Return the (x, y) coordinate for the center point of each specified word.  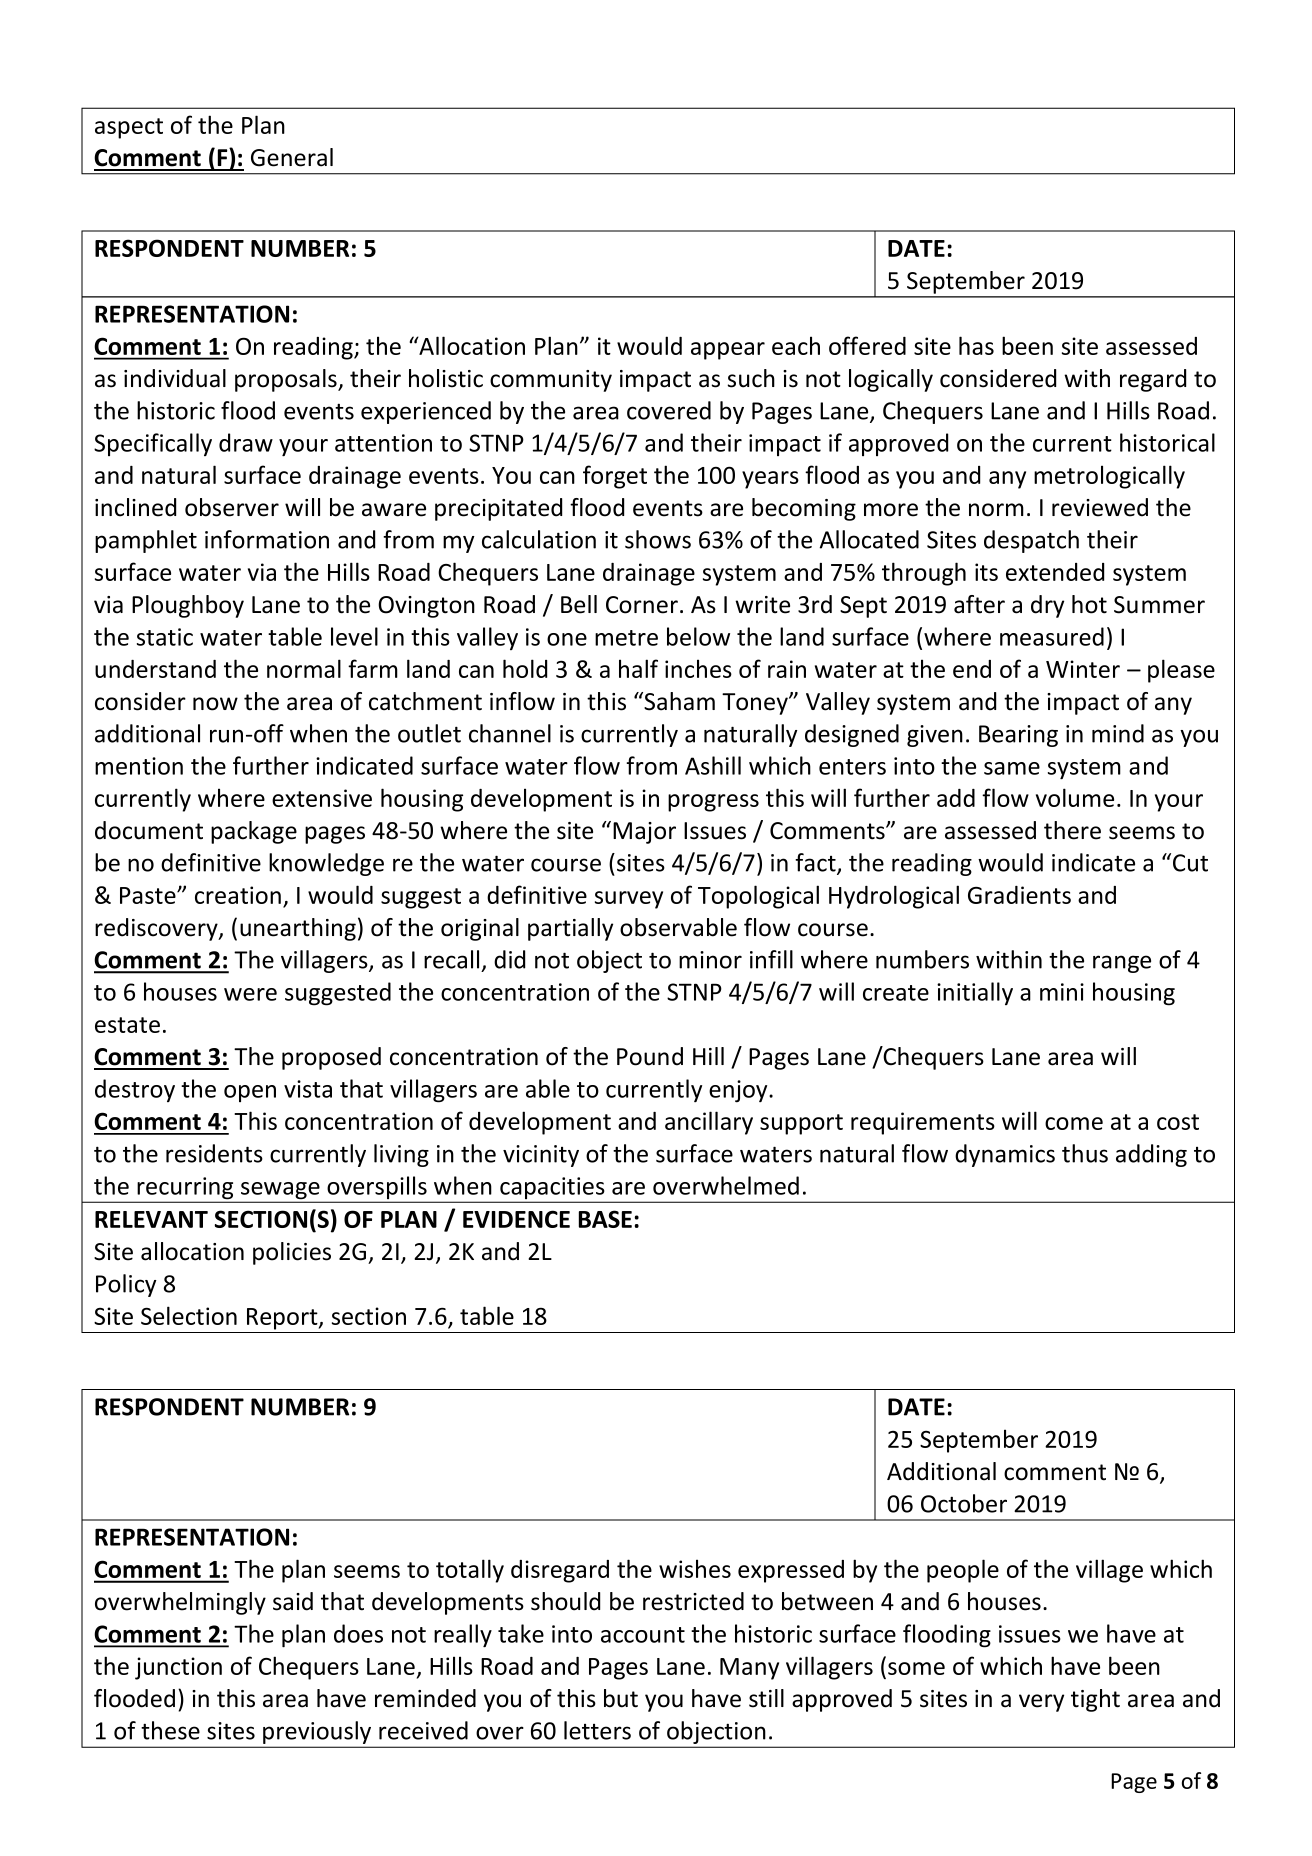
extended (1055, 572)
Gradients (1019, 895)
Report (283, 1319)
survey (629, 900)
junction (178, 1668)
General (292, 157)
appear (728, 351)
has (976, 345)
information (267, 539)
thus (1085, 1153)
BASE (605, 1219)
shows (658, 539)
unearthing (298, 929)
